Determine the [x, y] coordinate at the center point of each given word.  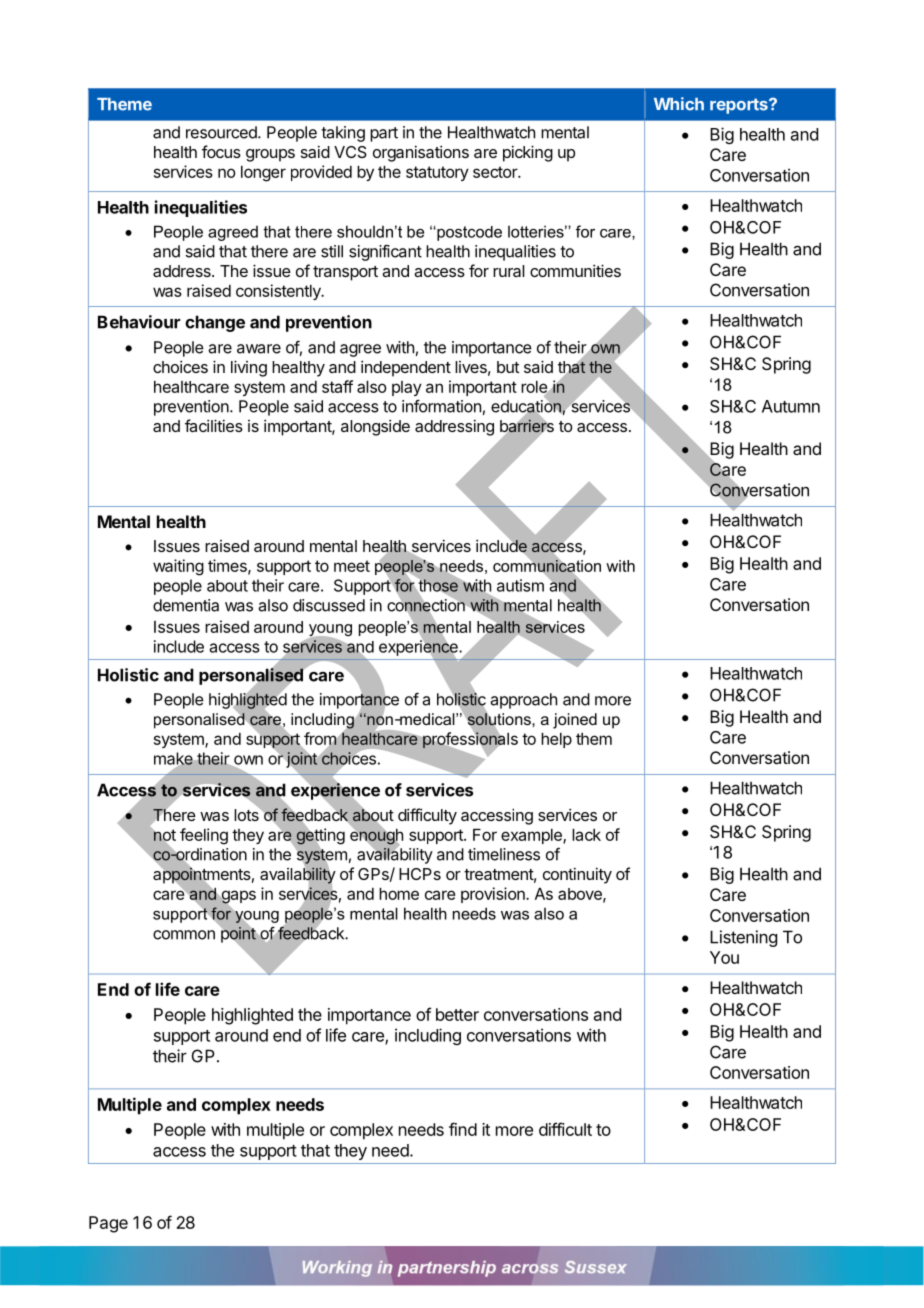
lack [586, 835]
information [441, 406]
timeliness [504, 854]
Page [108, 1224]
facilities [214, 425]
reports [740, 106]
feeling [204, 836]
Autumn [791, 406]
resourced [222, 132]
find [463, 1129]
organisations [421, 153]
